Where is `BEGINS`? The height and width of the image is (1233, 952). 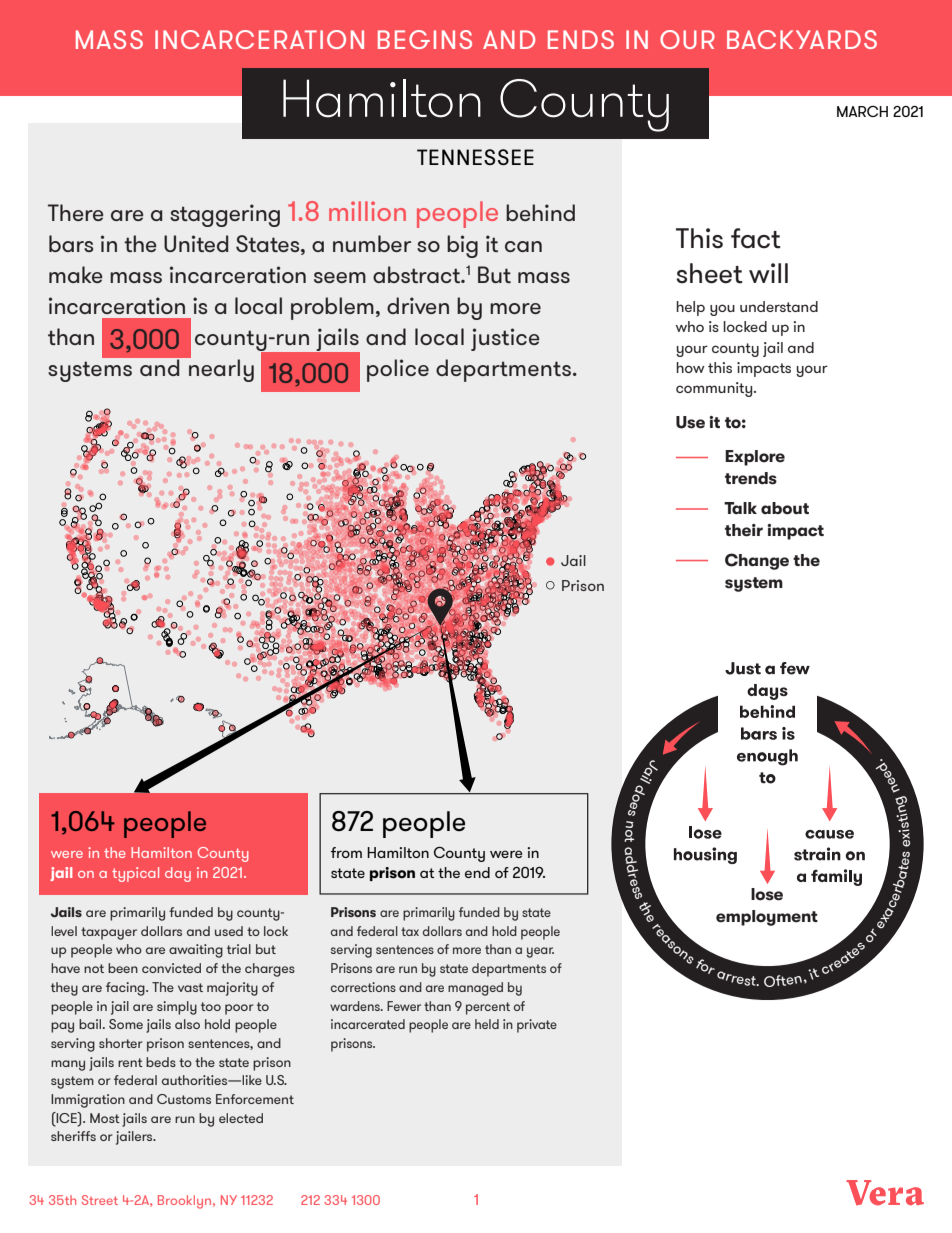
BEGINS is located at coordinates (425, 39).
